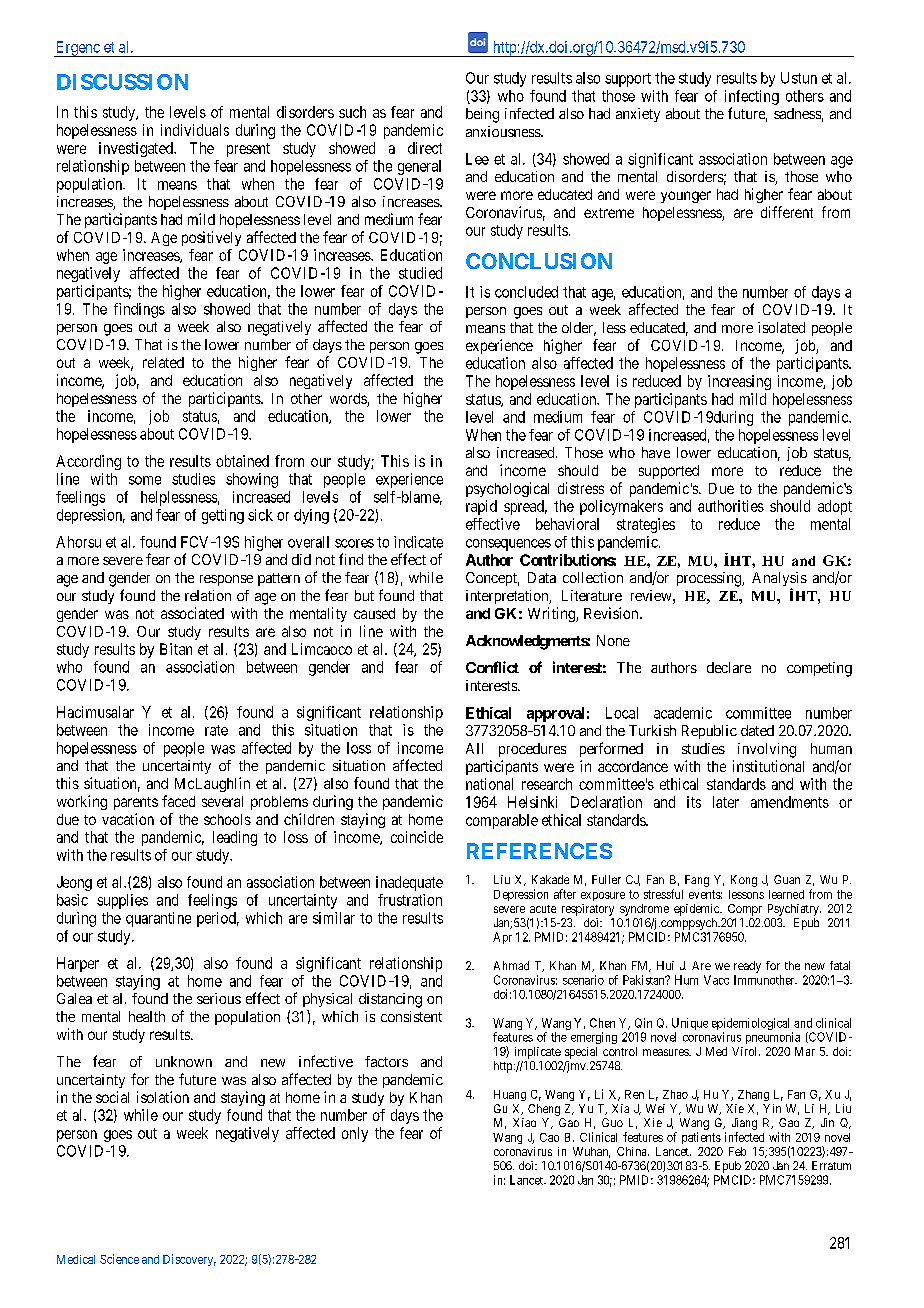  Describe the element at coordinates (729, 667) in the image. I see `declare` at that location.
